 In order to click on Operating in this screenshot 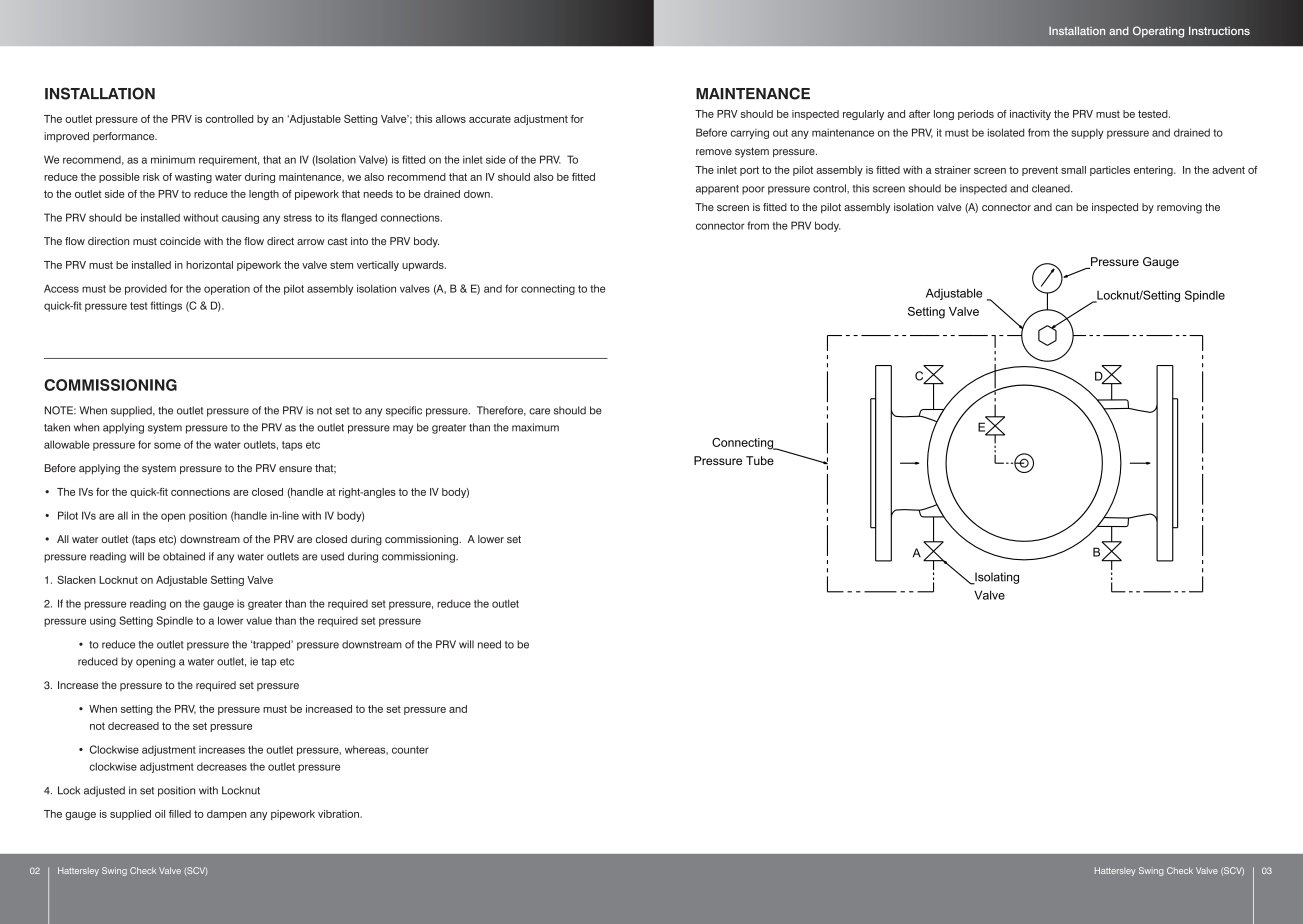, I will do `click(1158, 32)`.
